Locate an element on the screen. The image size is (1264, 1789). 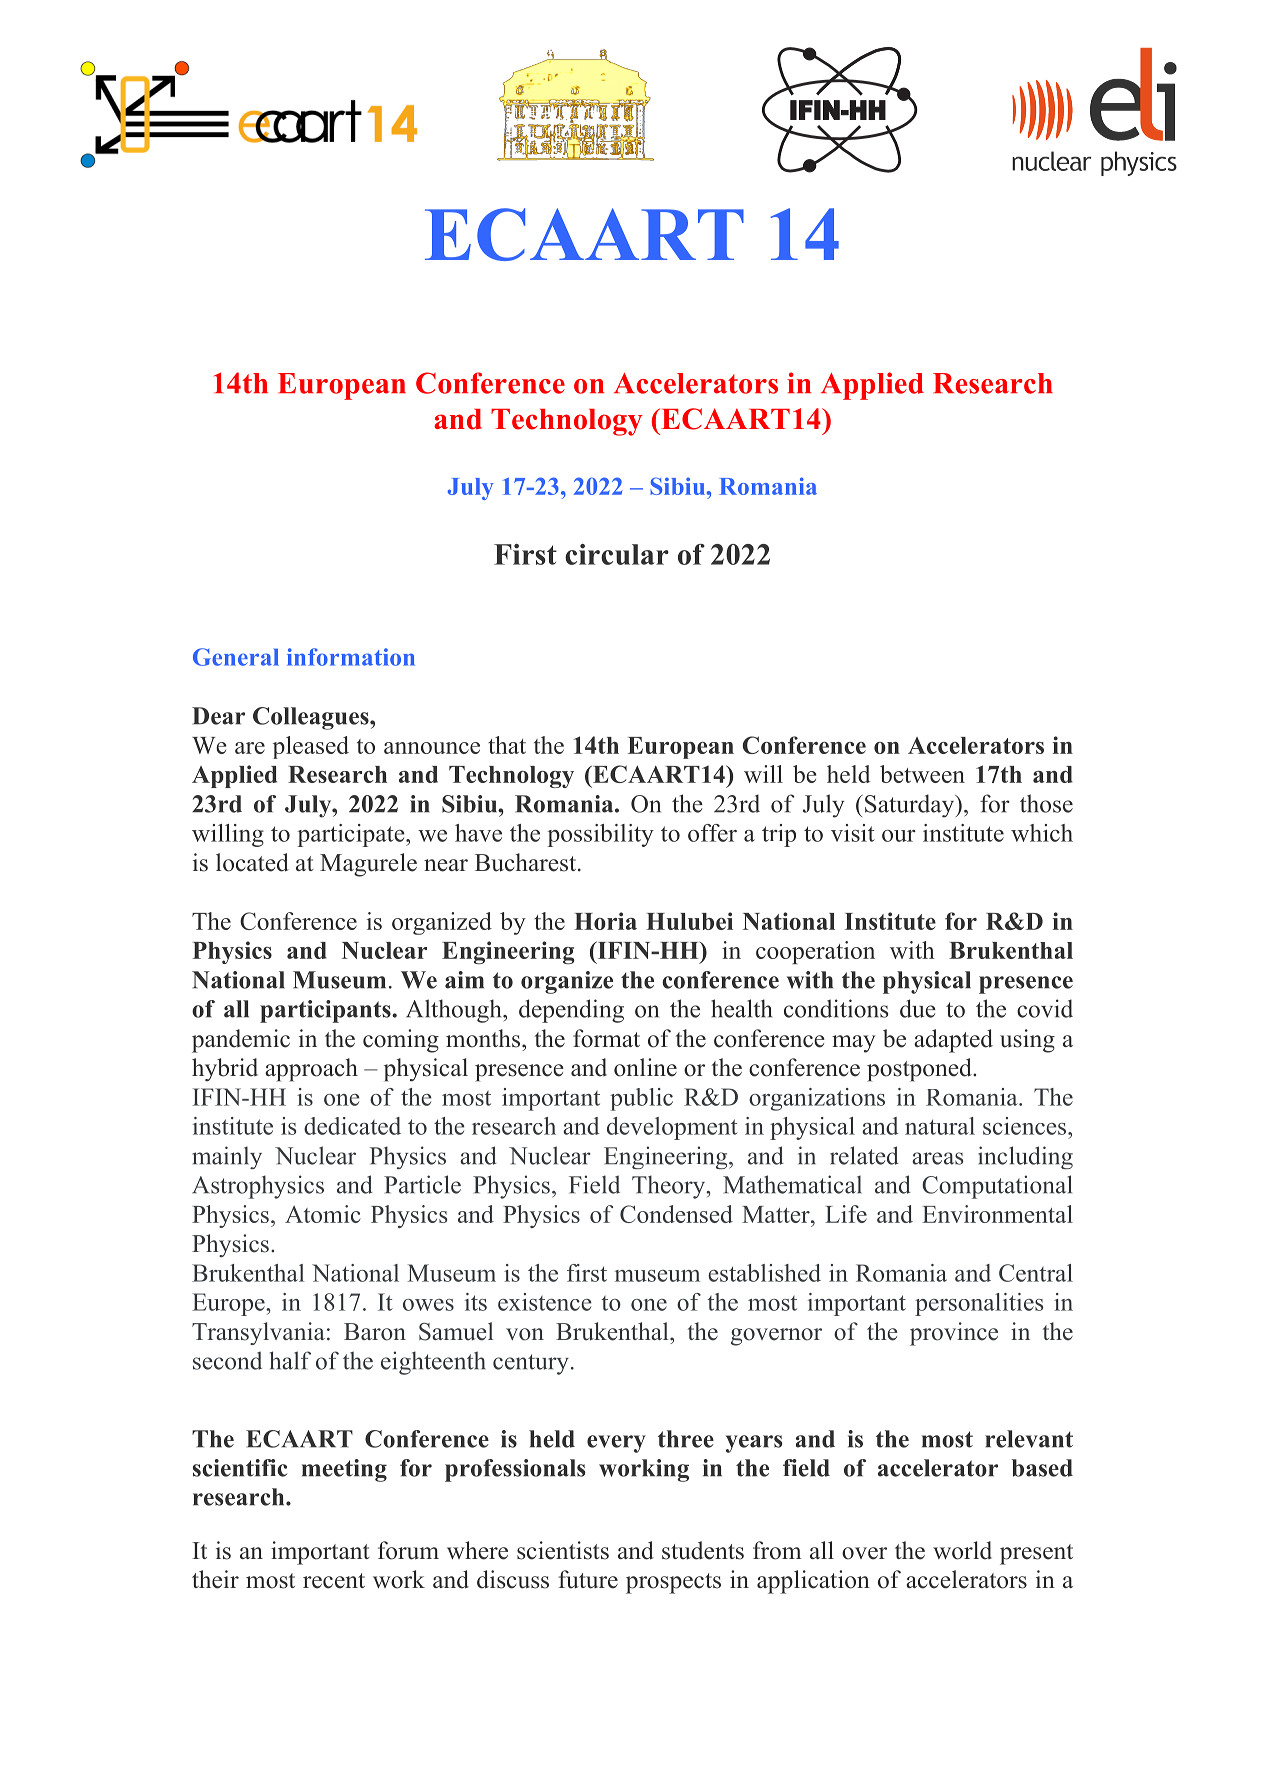
our is located at coordinates (899, 836).
